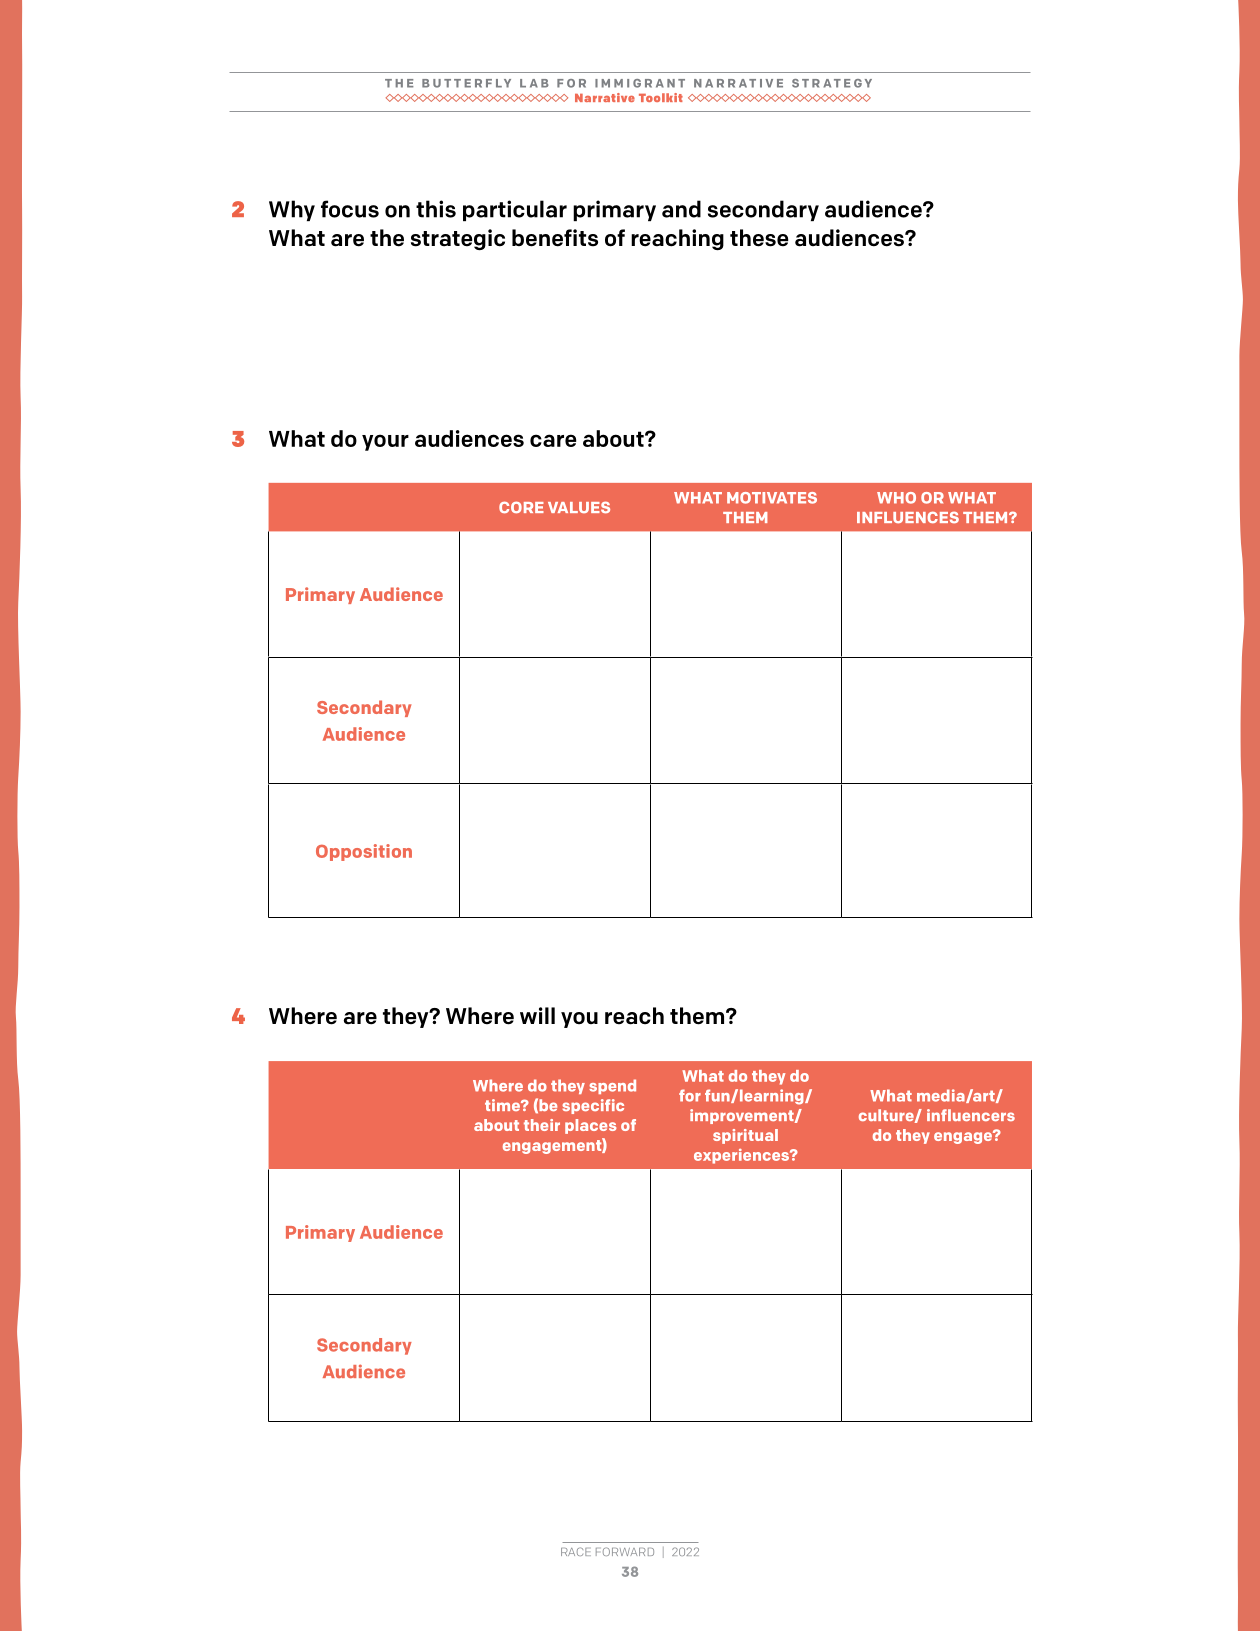  Describe the element at coordinates (759, 238) in the screenshot. I see `these` at that location.
